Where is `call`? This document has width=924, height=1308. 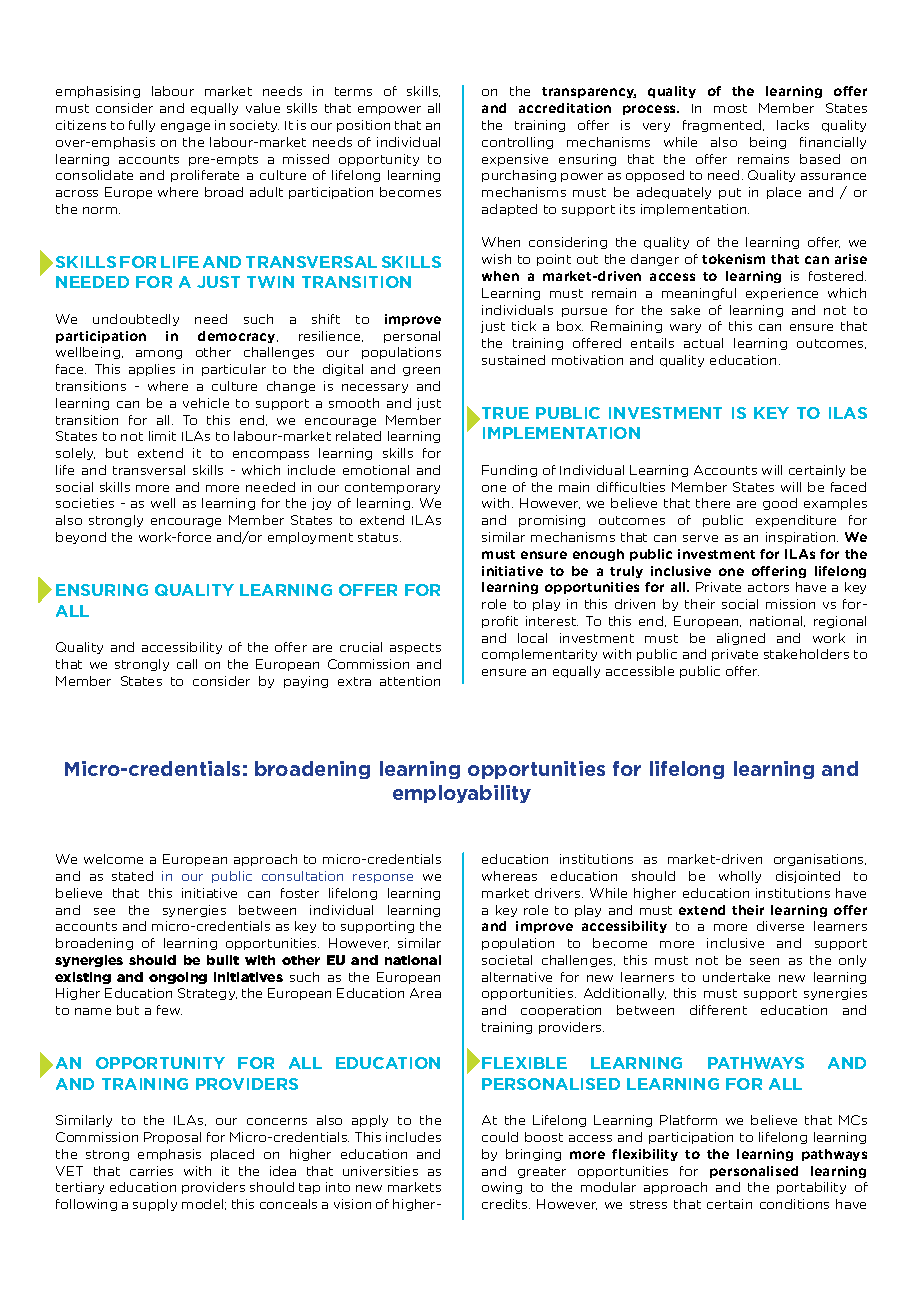 call is located at coordinates (187, 664).
